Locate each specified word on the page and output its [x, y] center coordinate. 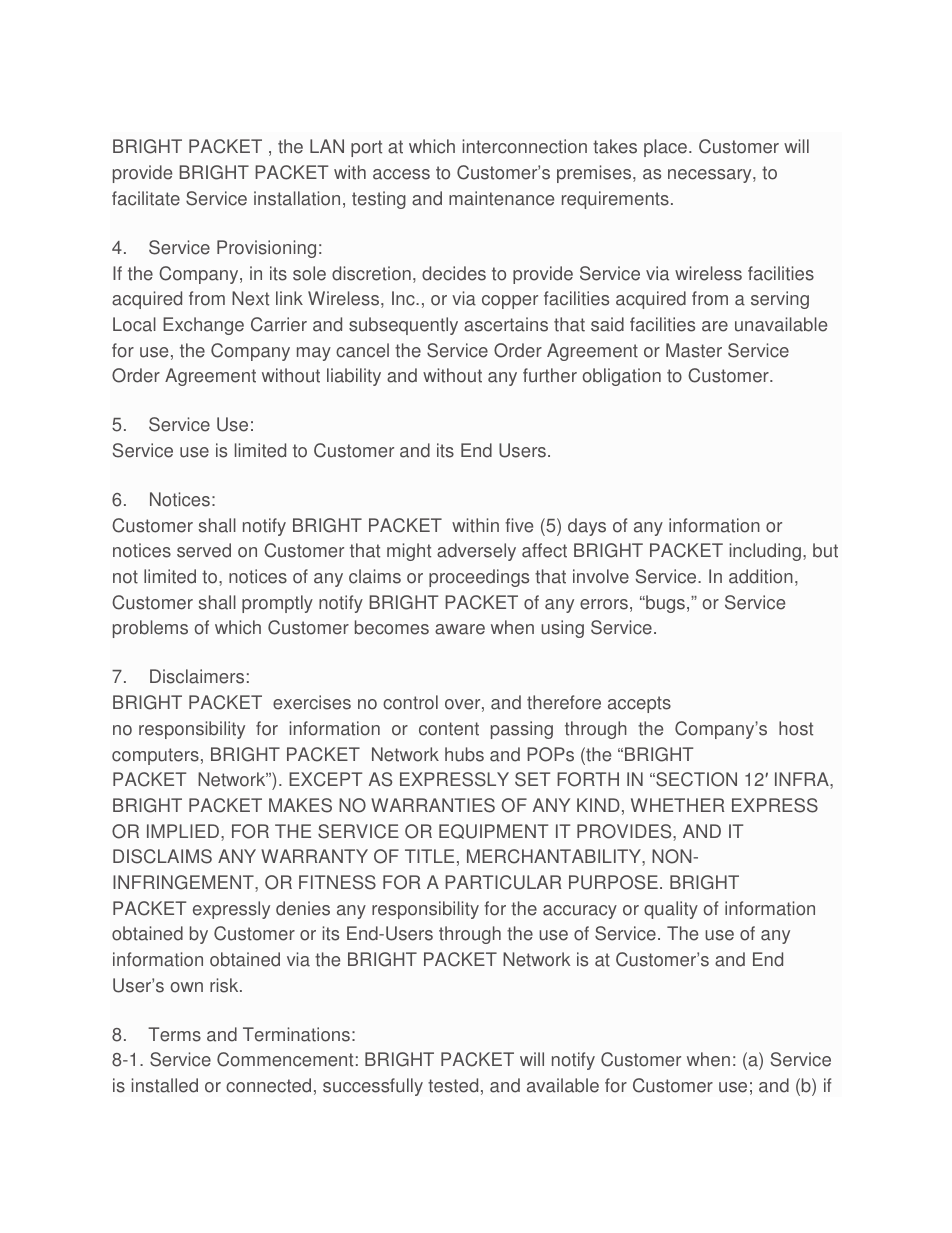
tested [453, 1085]
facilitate [146, 198]
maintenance [501, 198]
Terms [174, 1034]
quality [671, 910]
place [665, 148]
